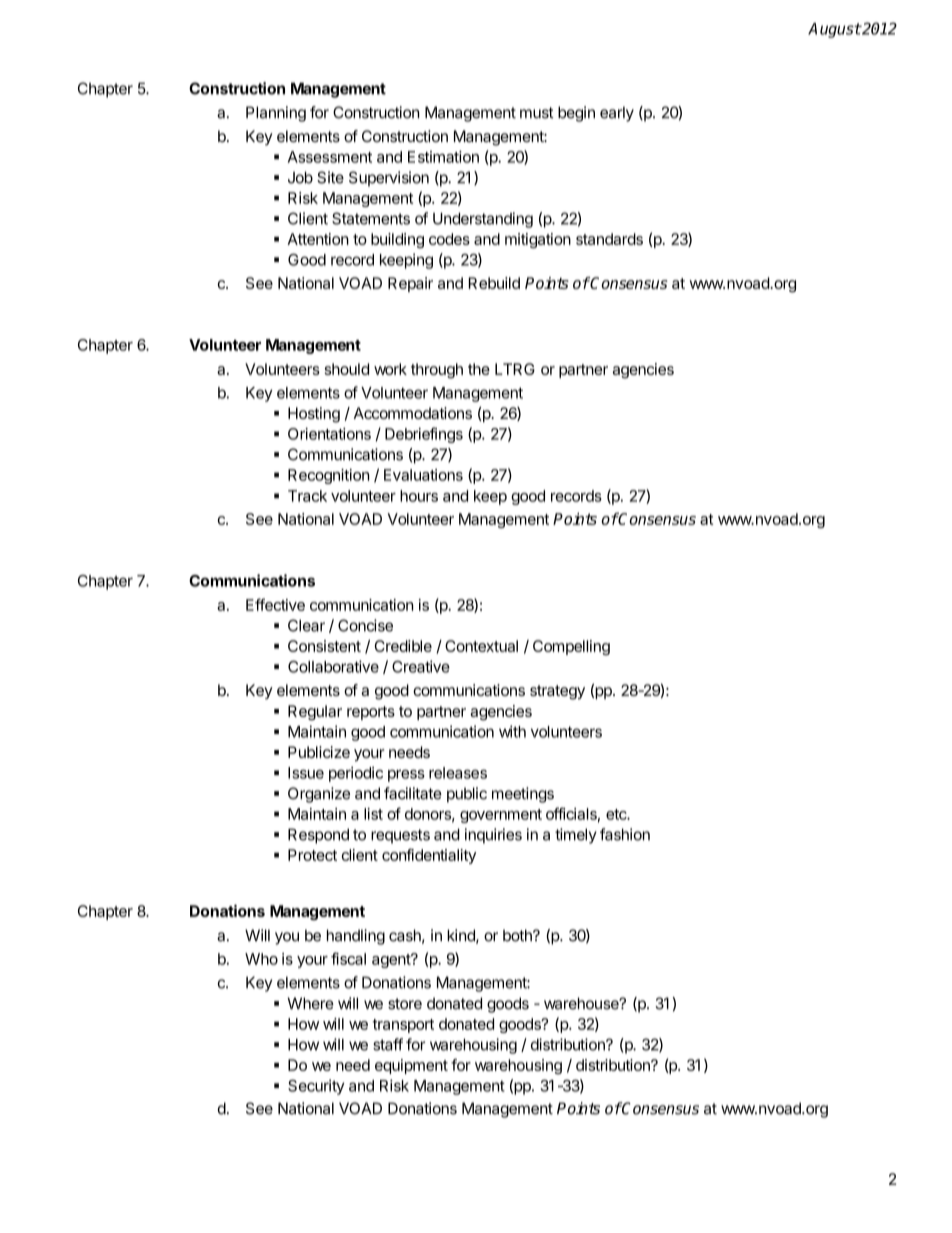 The width and height of the screenshot is (952, 1233). I want to click on should, so click(347, 369).
